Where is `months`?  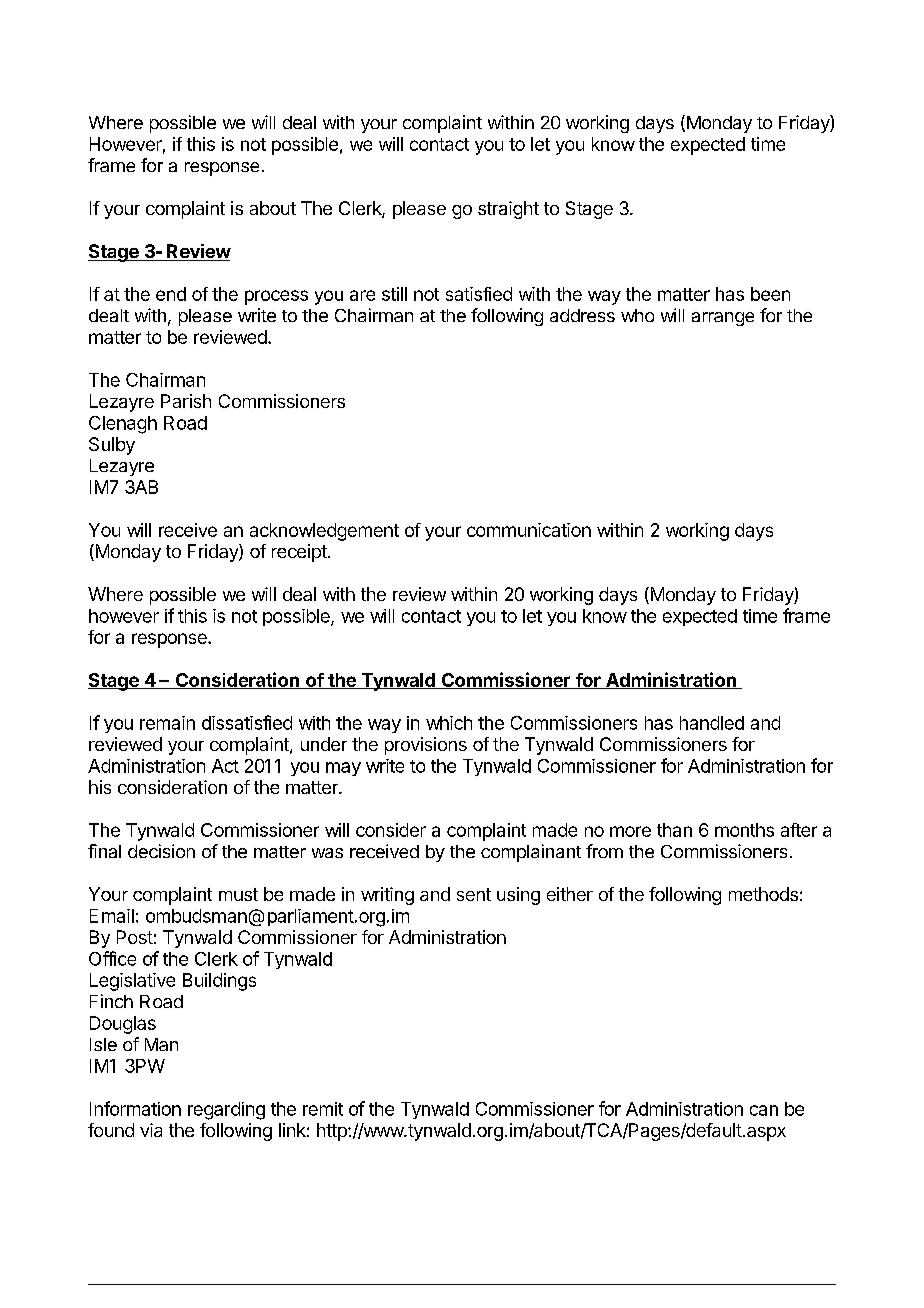 months is located at coordinates (744, 830).
